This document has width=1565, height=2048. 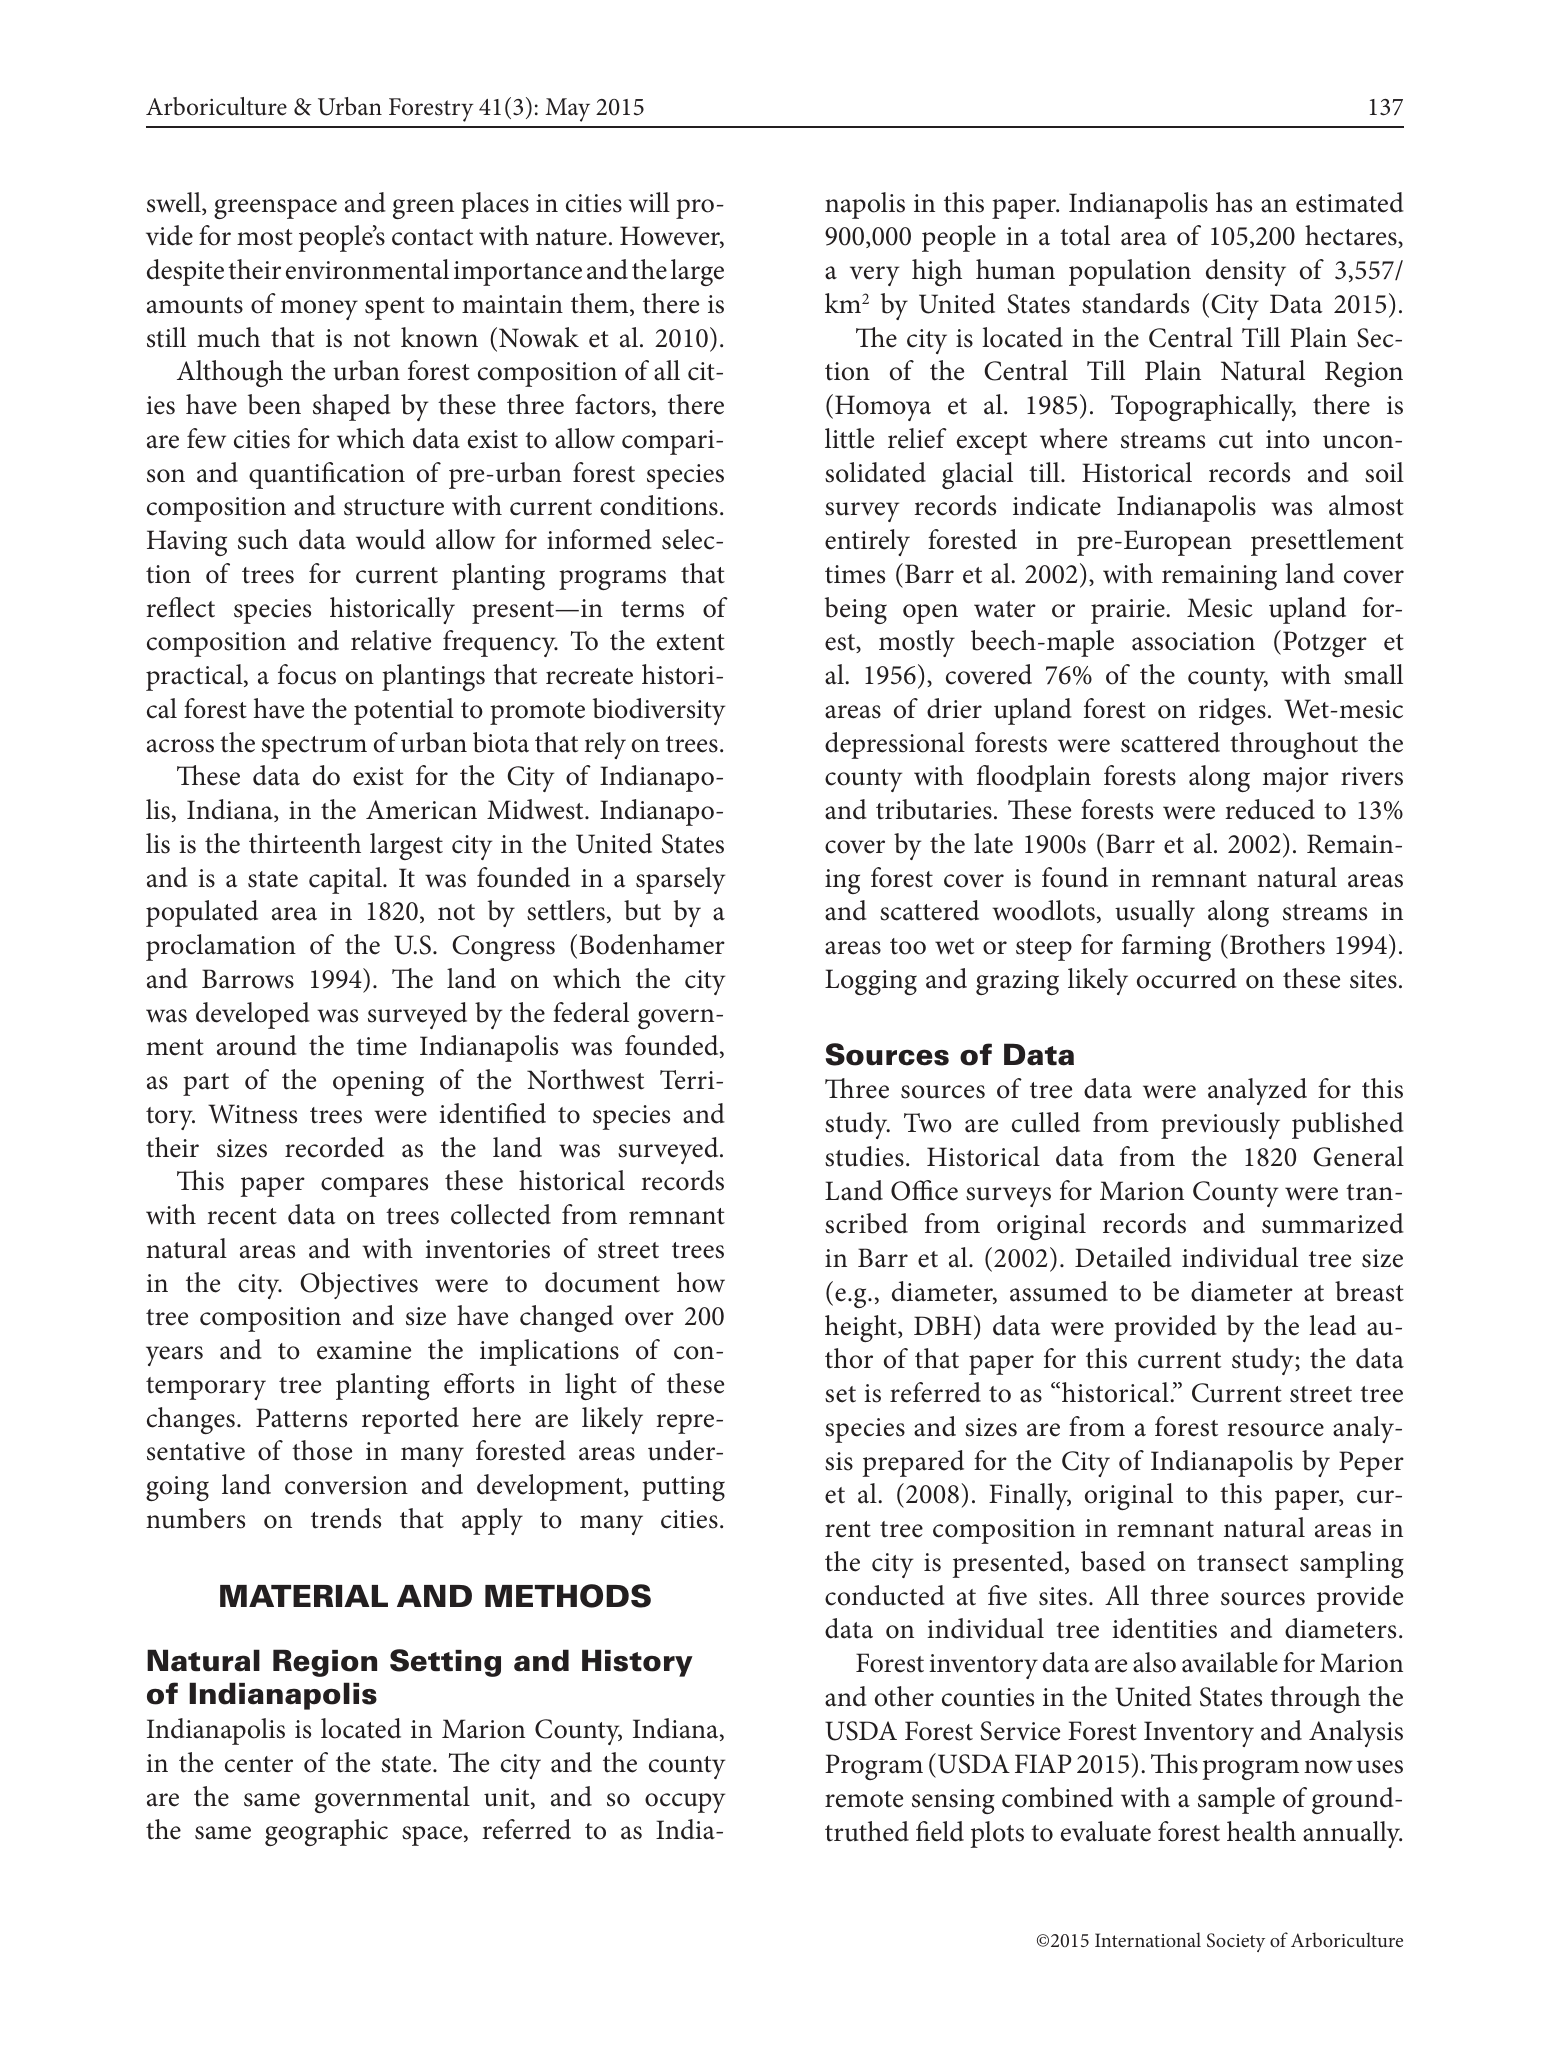 What do you see at coordinates (683, 1488) in the document?
I see `putting` at bounding box center [683, 1488].
